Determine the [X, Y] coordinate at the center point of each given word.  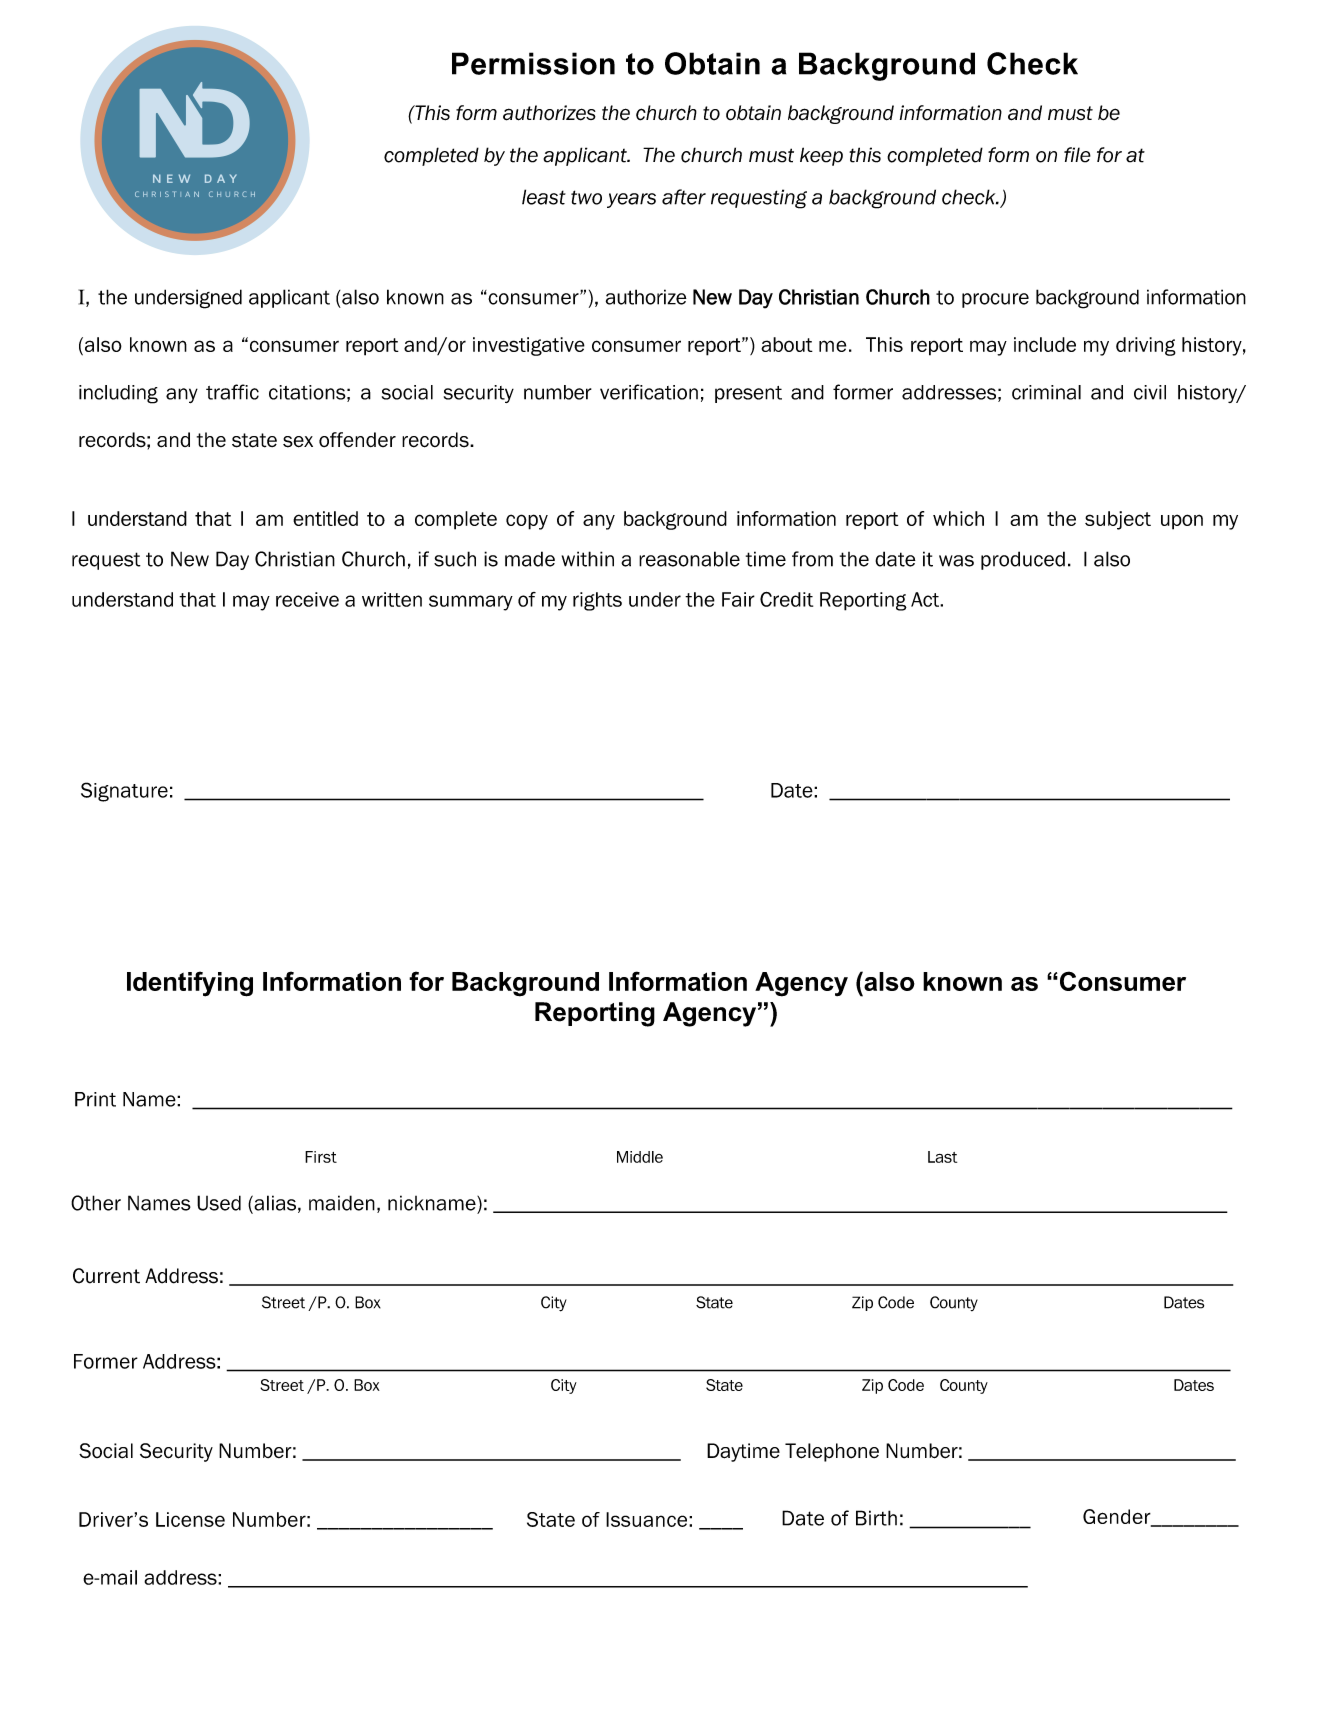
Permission [533, 63]
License [190, 1519]
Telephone [832, 1452]
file [1077, 155]
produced [1023, 560]
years [631, 200]
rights [597, 601]
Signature [124, 792]
